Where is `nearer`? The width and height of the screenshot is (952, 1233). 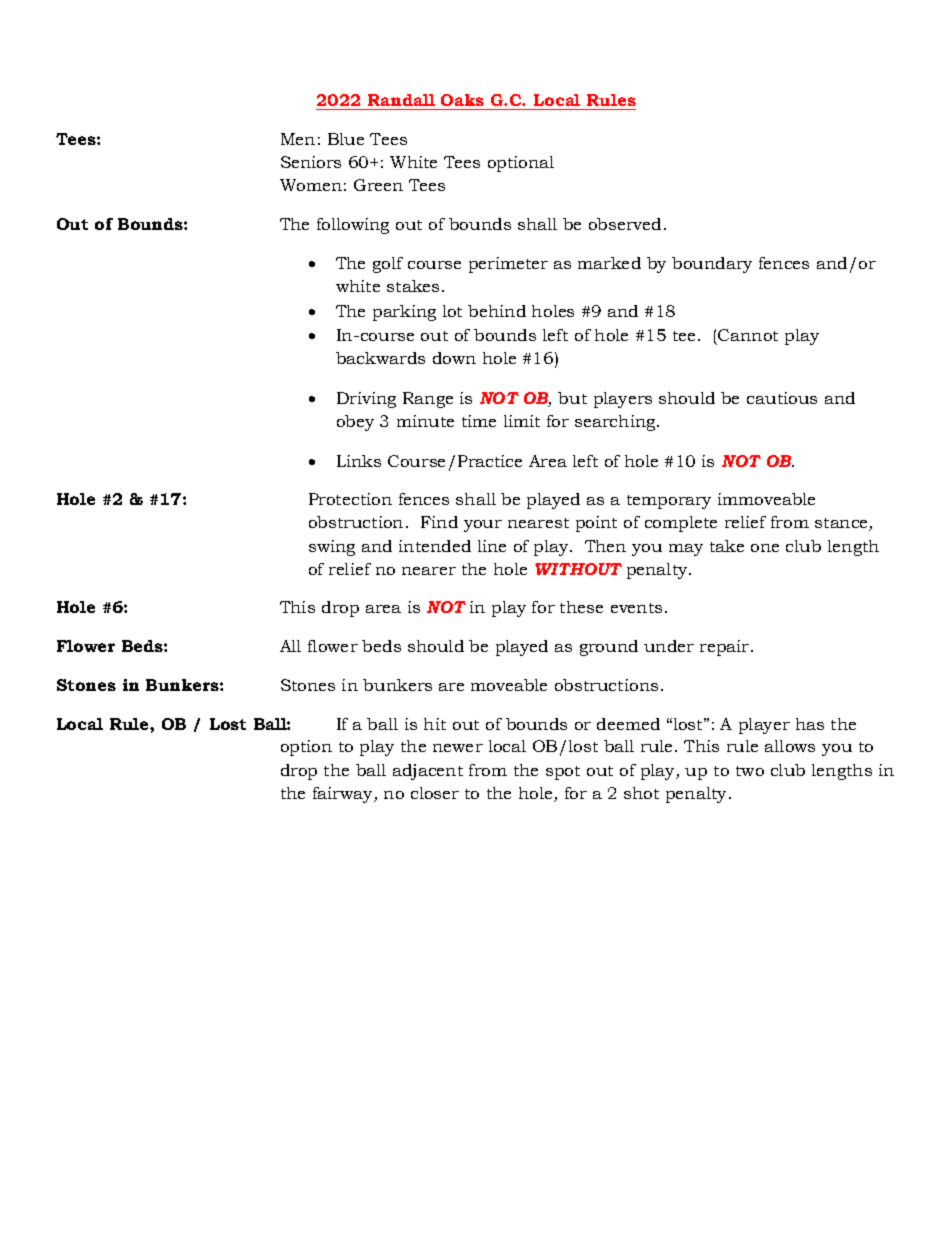
nearer is located at coordinates (429, 571).
